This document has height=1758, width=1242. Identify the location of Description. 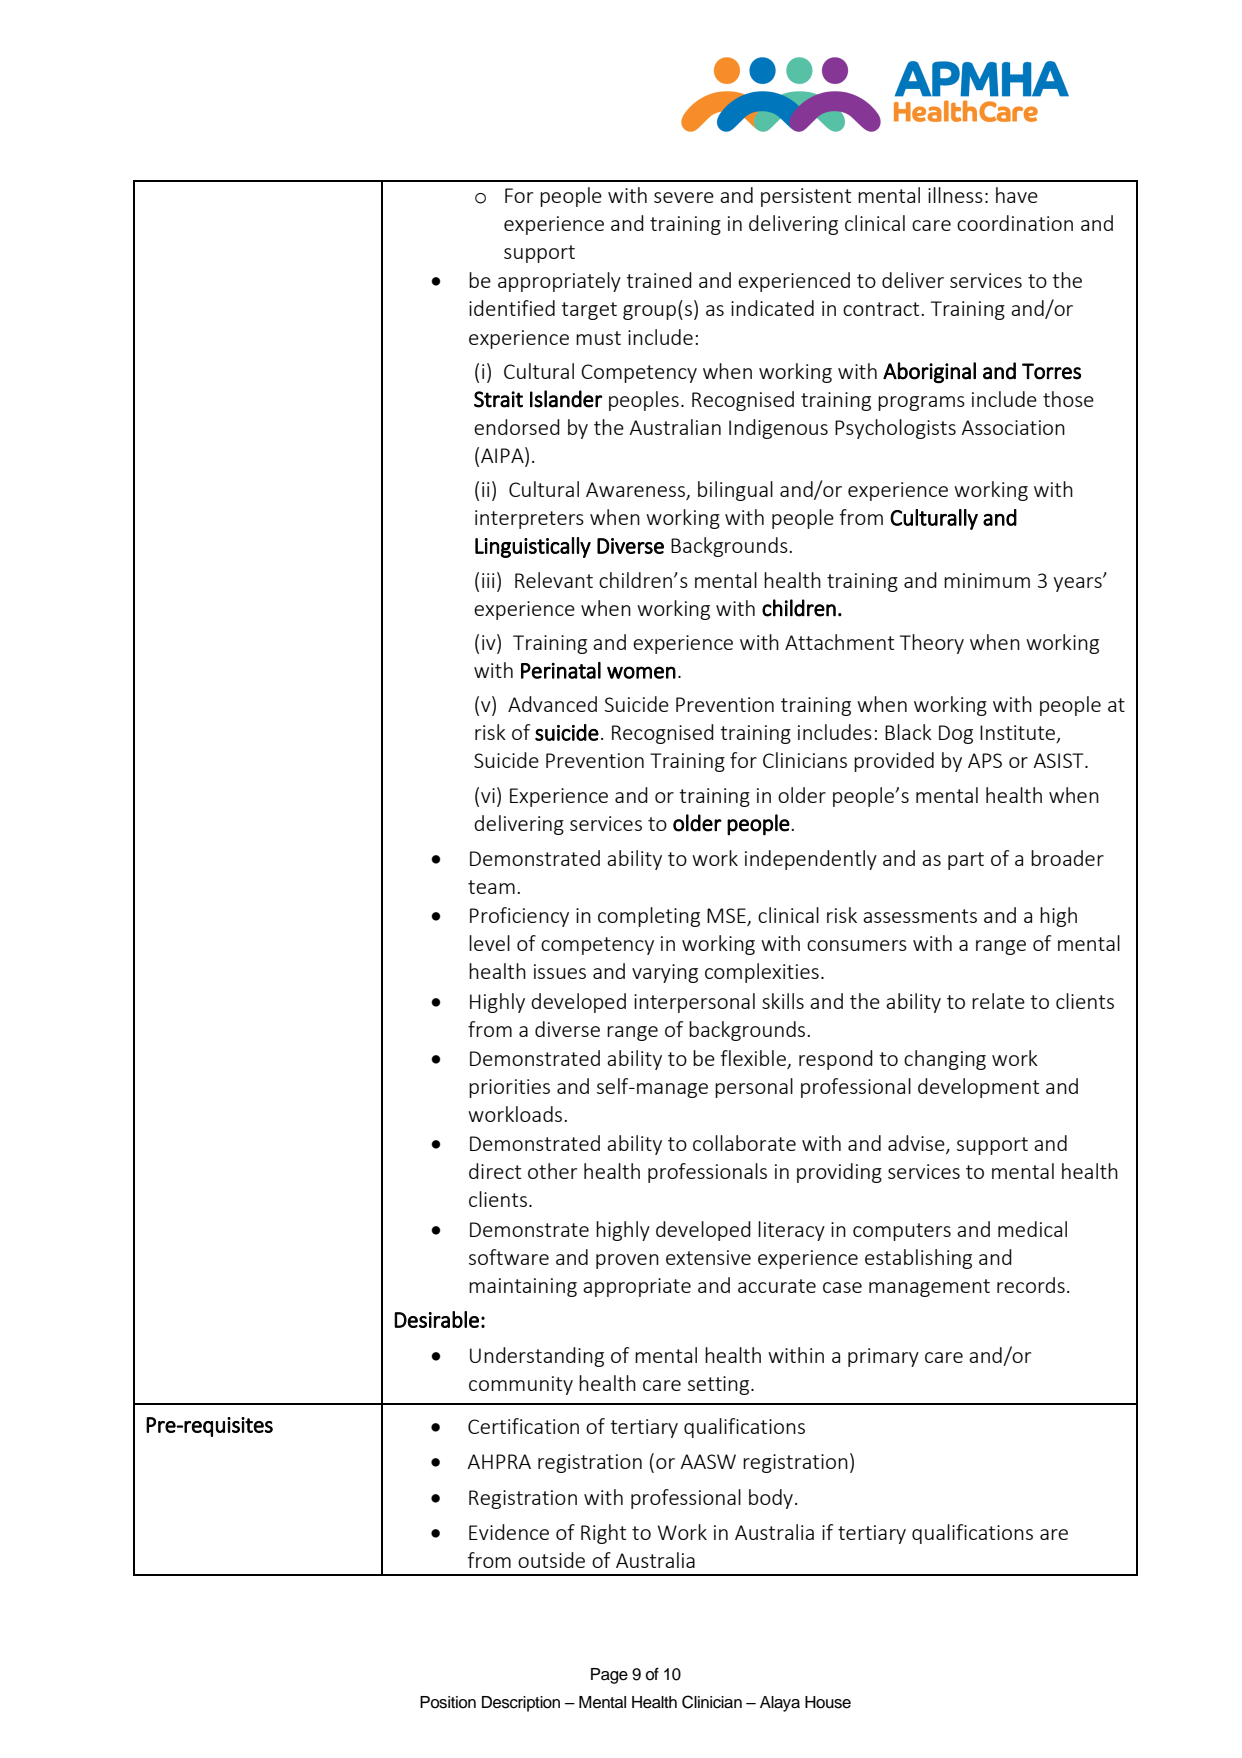
(521, 1704).
